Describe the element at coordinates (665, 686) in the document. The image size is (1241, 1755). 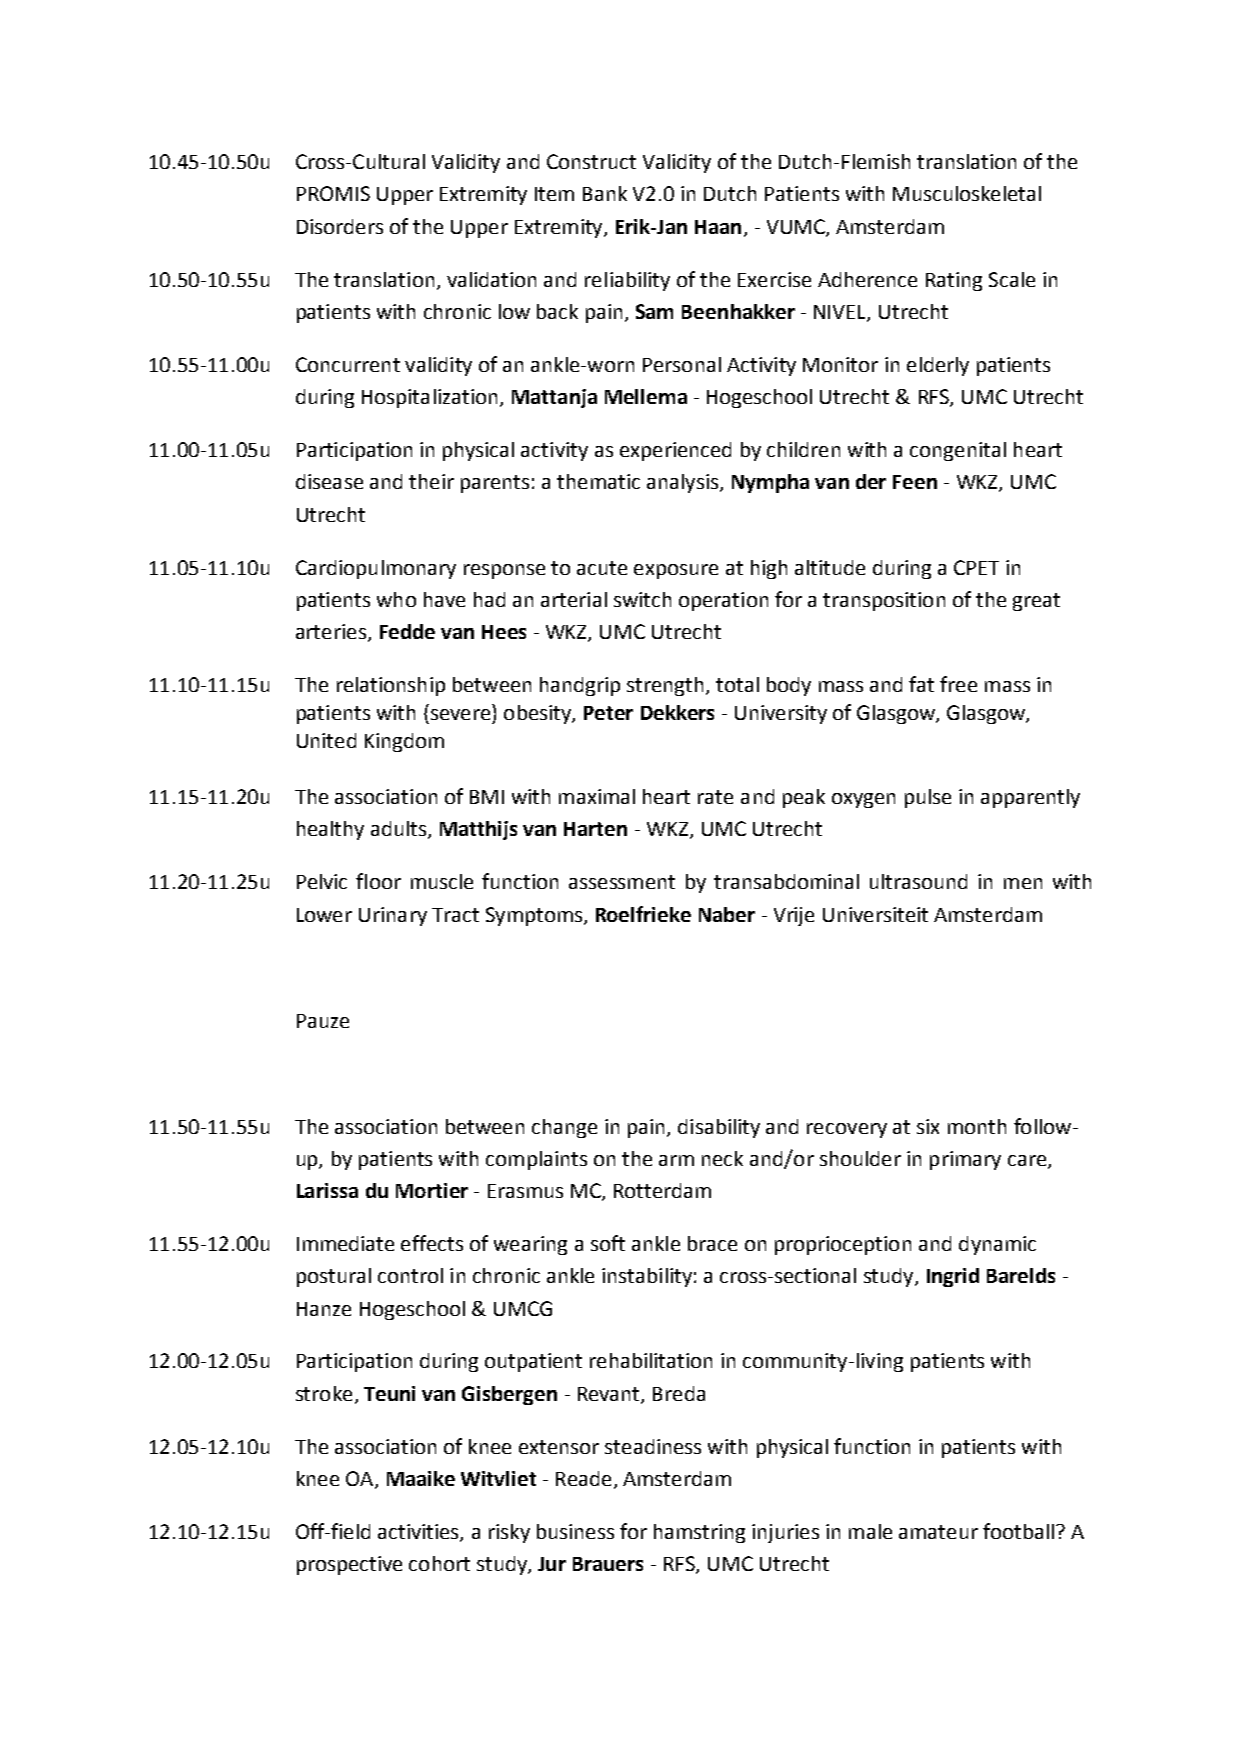
I see `strength` at that location.
